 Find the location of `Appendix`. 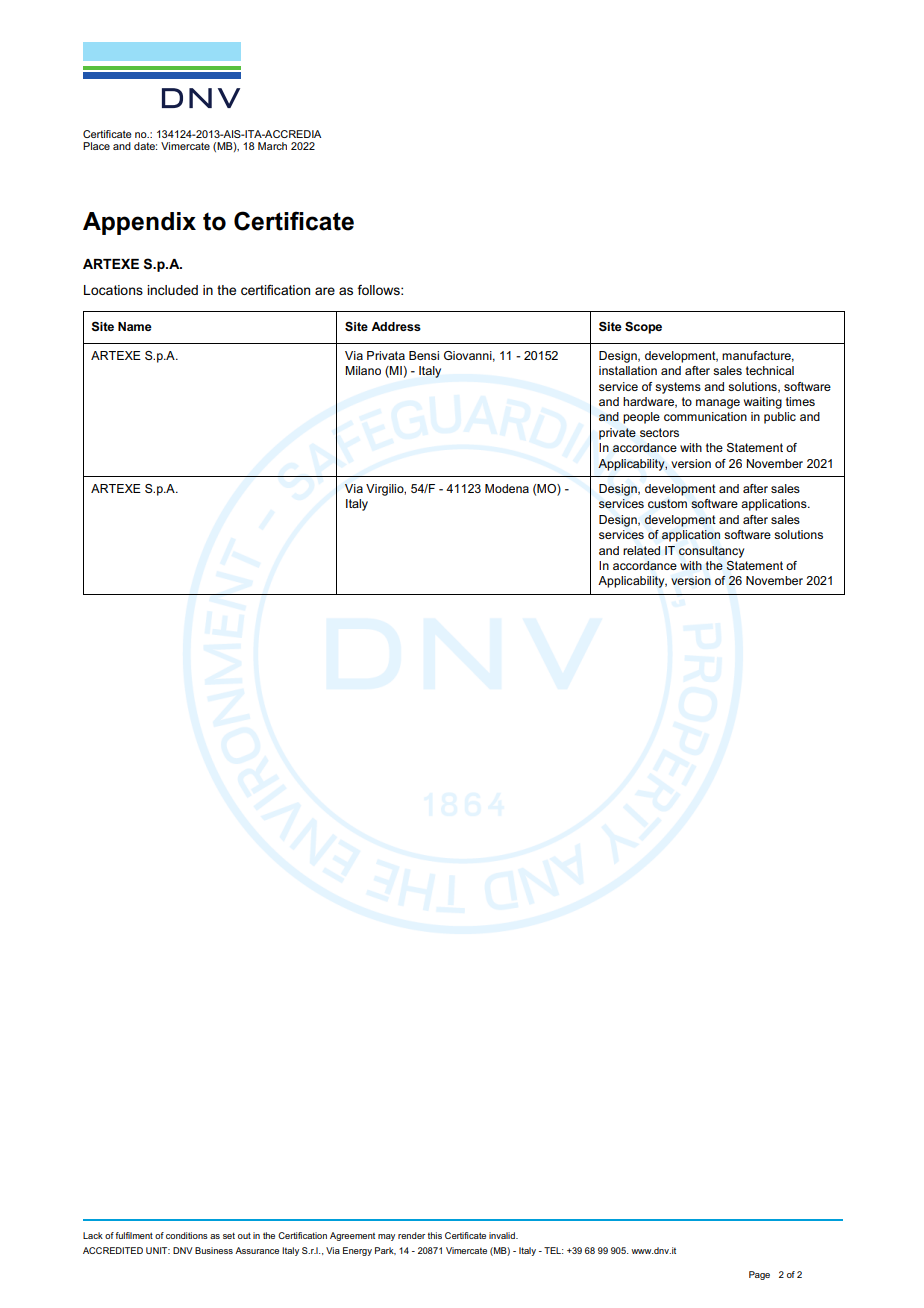

Appendix is located at coordinates (139, 223).
